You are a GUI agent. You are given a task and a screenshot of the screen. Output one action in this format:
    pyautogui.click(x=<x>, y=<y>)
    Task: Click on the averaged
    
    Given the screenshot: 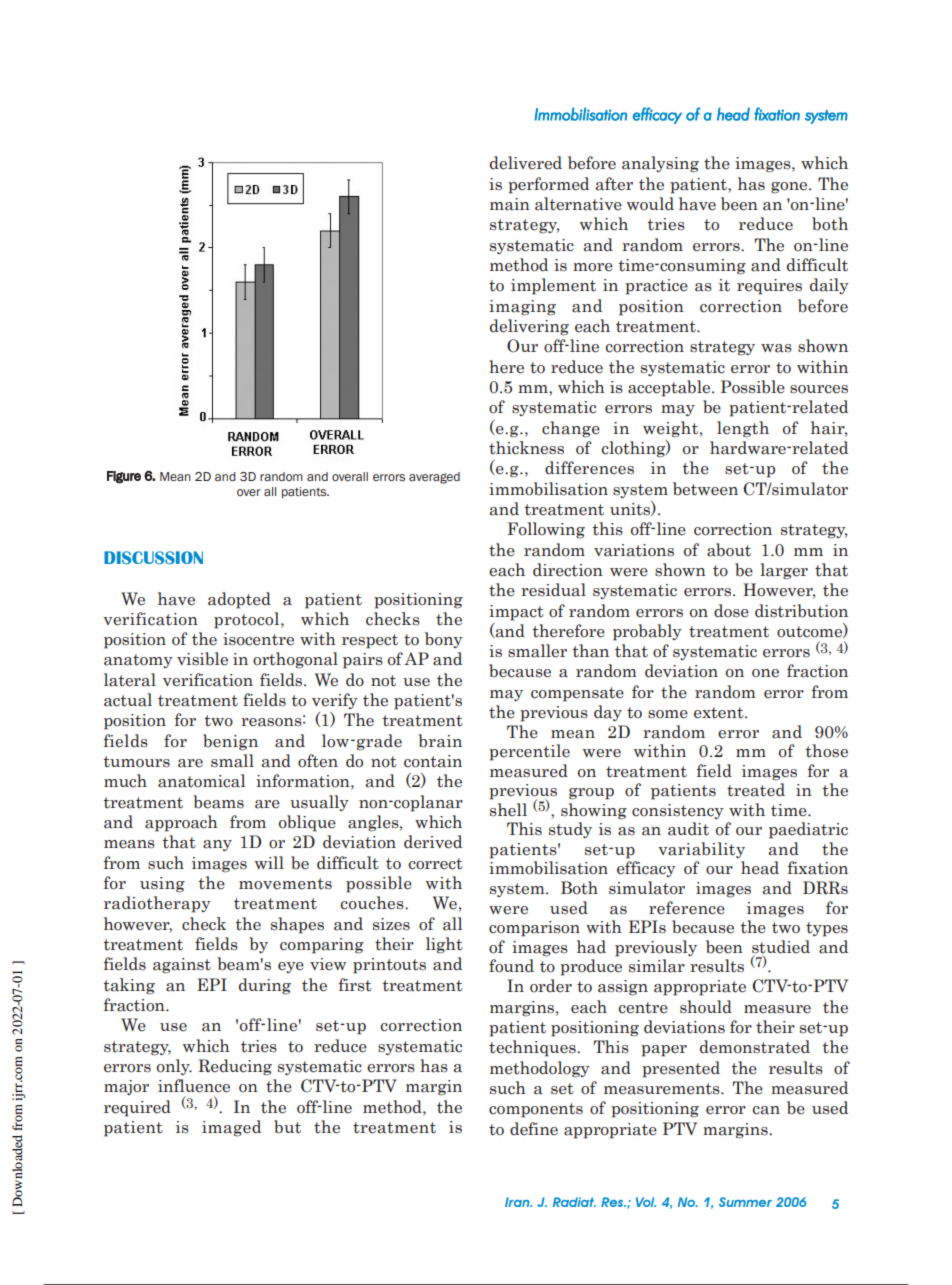 What is the action you would take?
    pyautogui.click(x=434, y=478)
